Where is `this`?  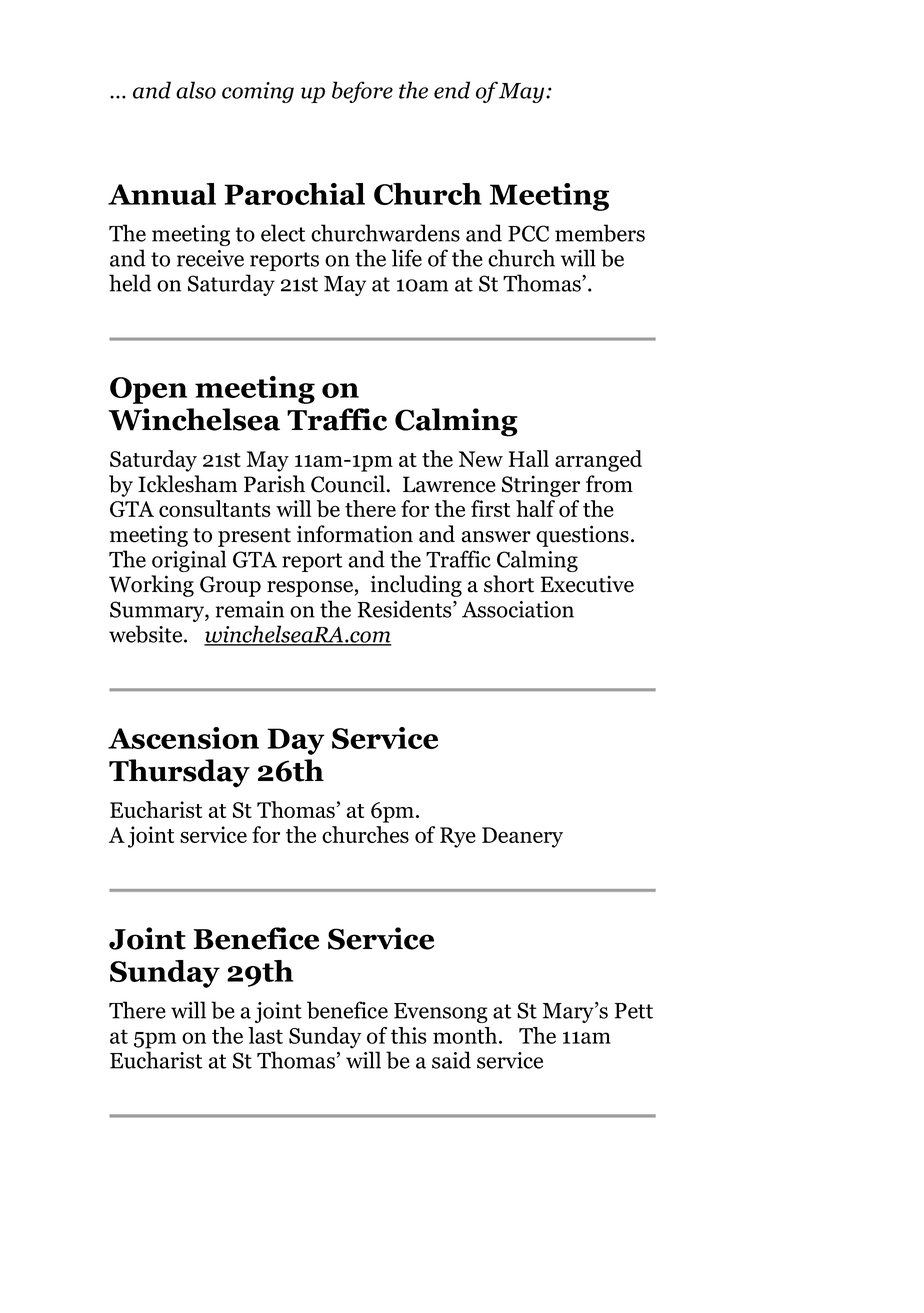 this is located at coordinates (409, 1035).
